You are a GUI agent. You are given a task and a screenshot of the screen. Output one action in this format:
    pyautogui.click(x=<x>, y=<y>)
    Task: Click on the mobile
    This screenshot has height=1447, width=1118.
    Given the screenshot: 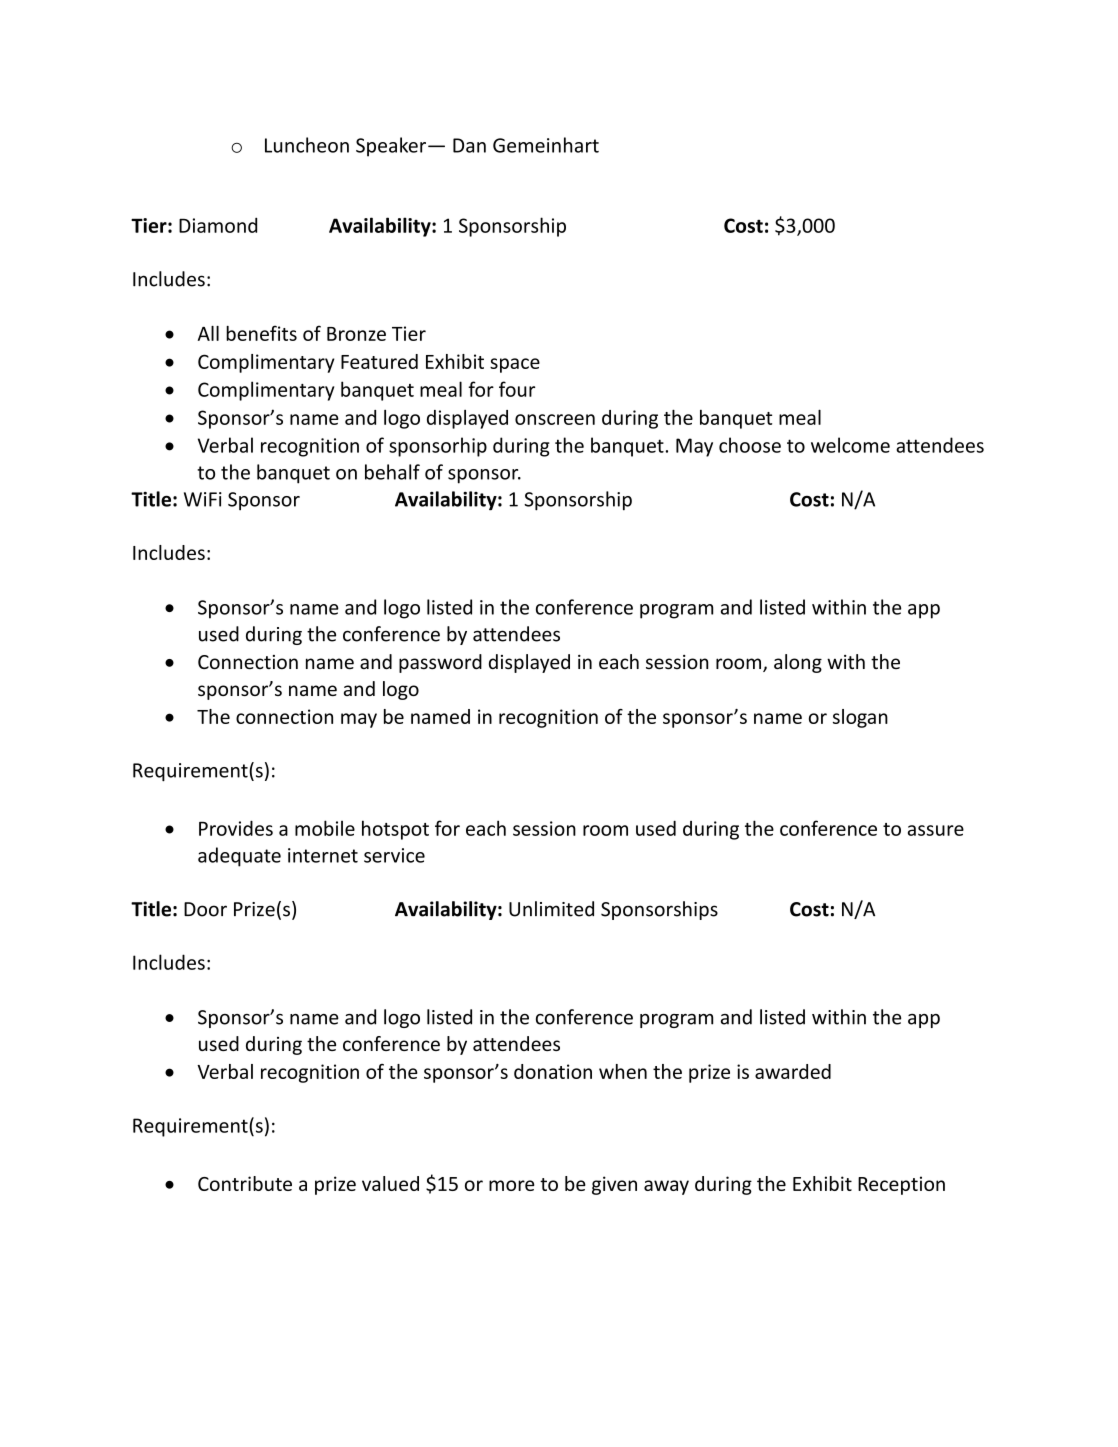 What is the action you would take?
    pyautogui.click(x=325, y=828)
